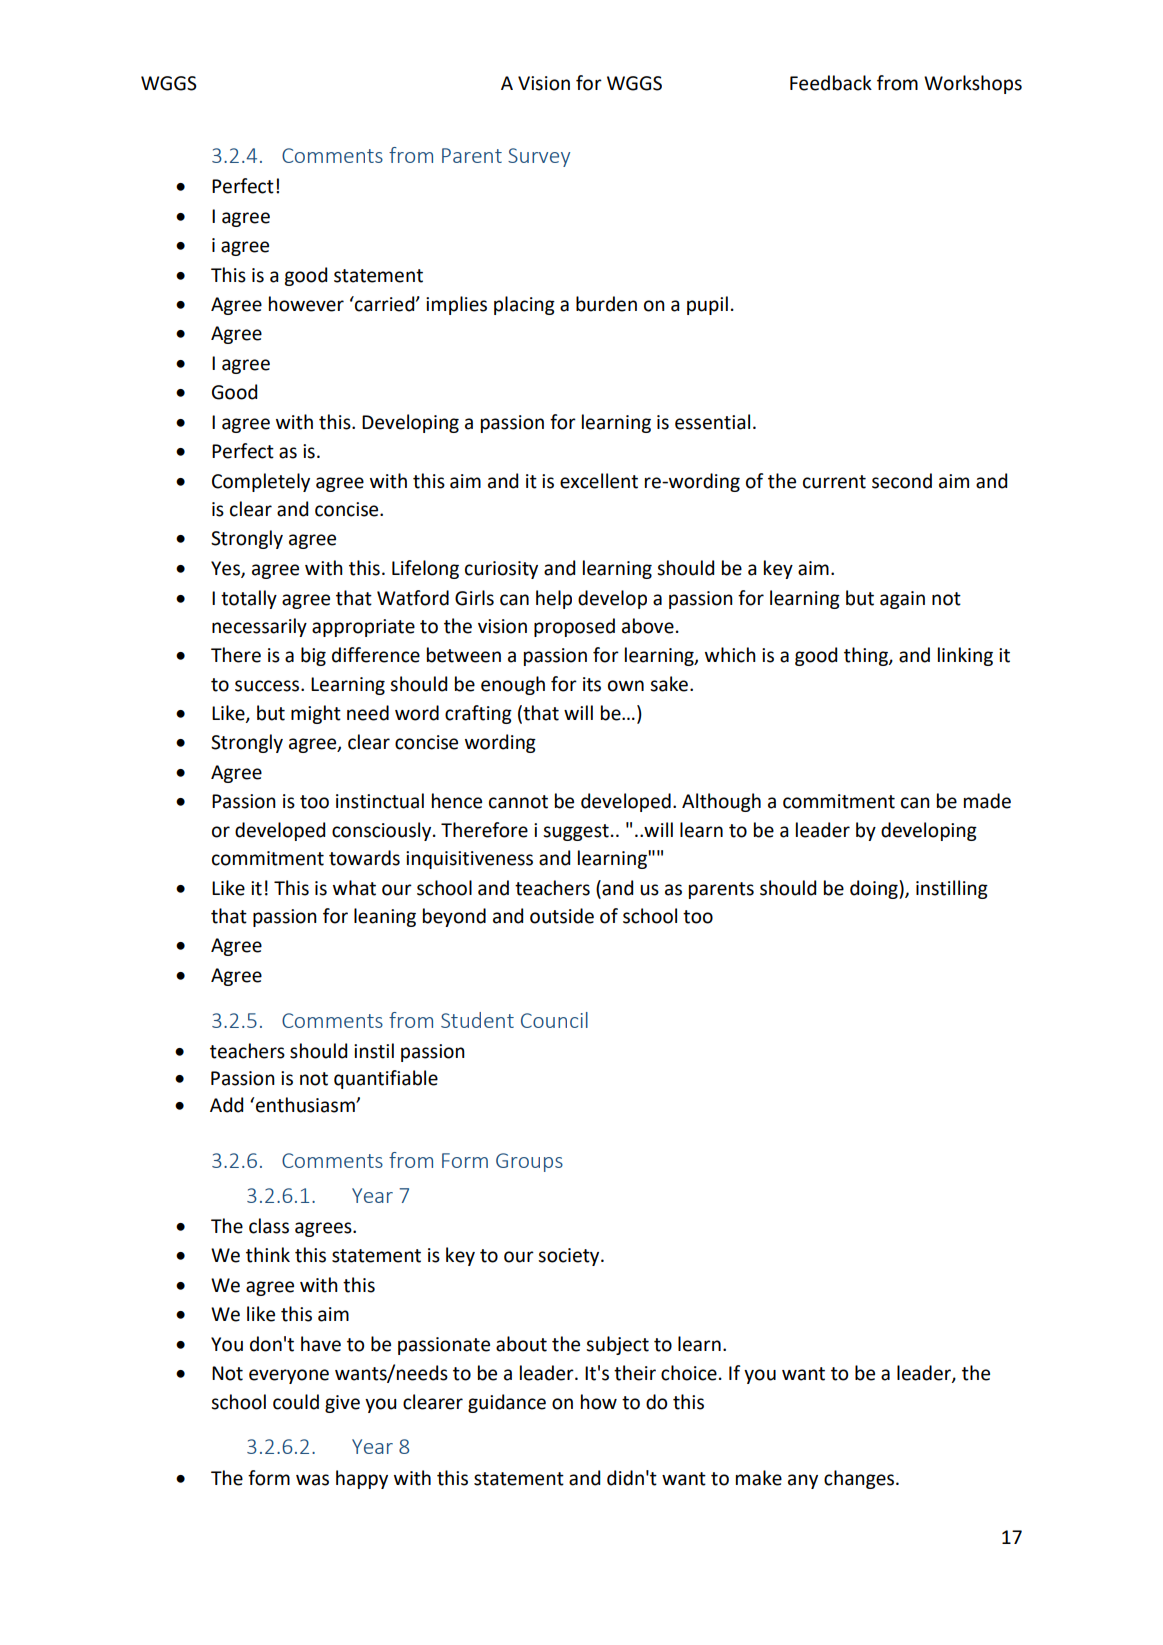 This page has width=1163, height=1645. Describe the element at coordinates (831, 83) in the page. I see `Feedback` at that location.
